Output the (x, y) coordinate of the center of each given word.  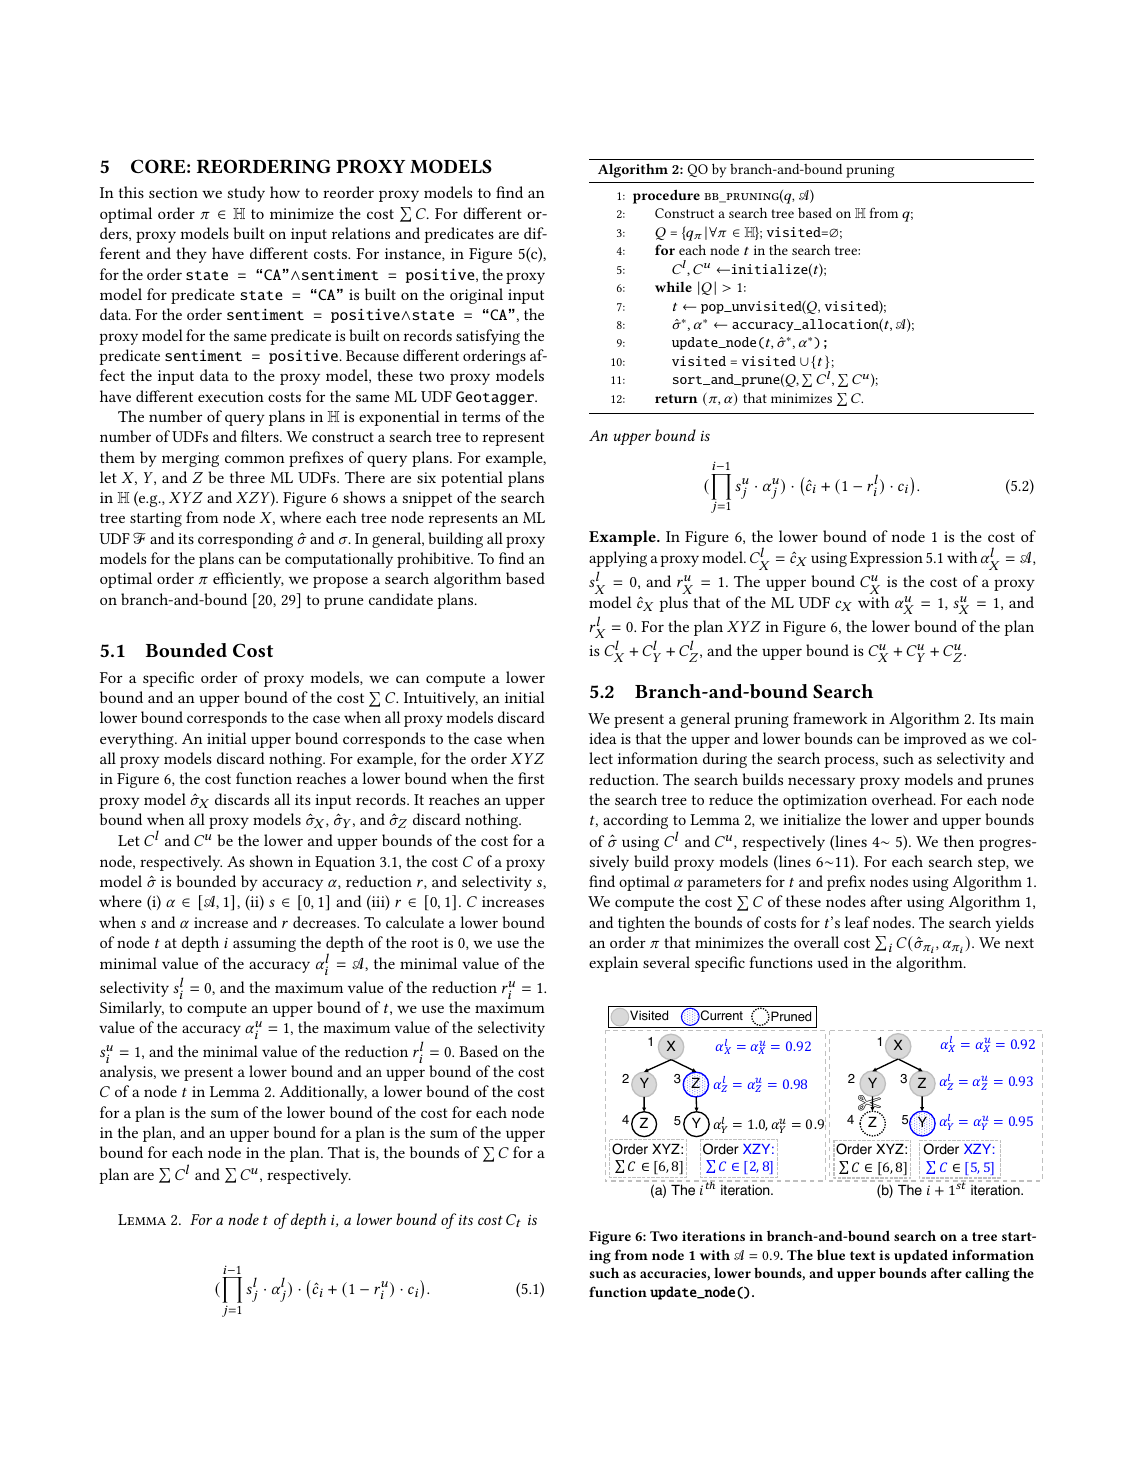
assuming (264, 944)
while (673, 287)
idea (602, 738)
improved (935, 740)
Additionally (323, 1093)
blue (831, 1254)
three (247, 477)
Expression (886, 559)
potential (472, 479)
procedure (666, 196)
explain (613, 964)
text (862, 1255)
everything (138, 740)
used (833, 962)
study (246, 194)
